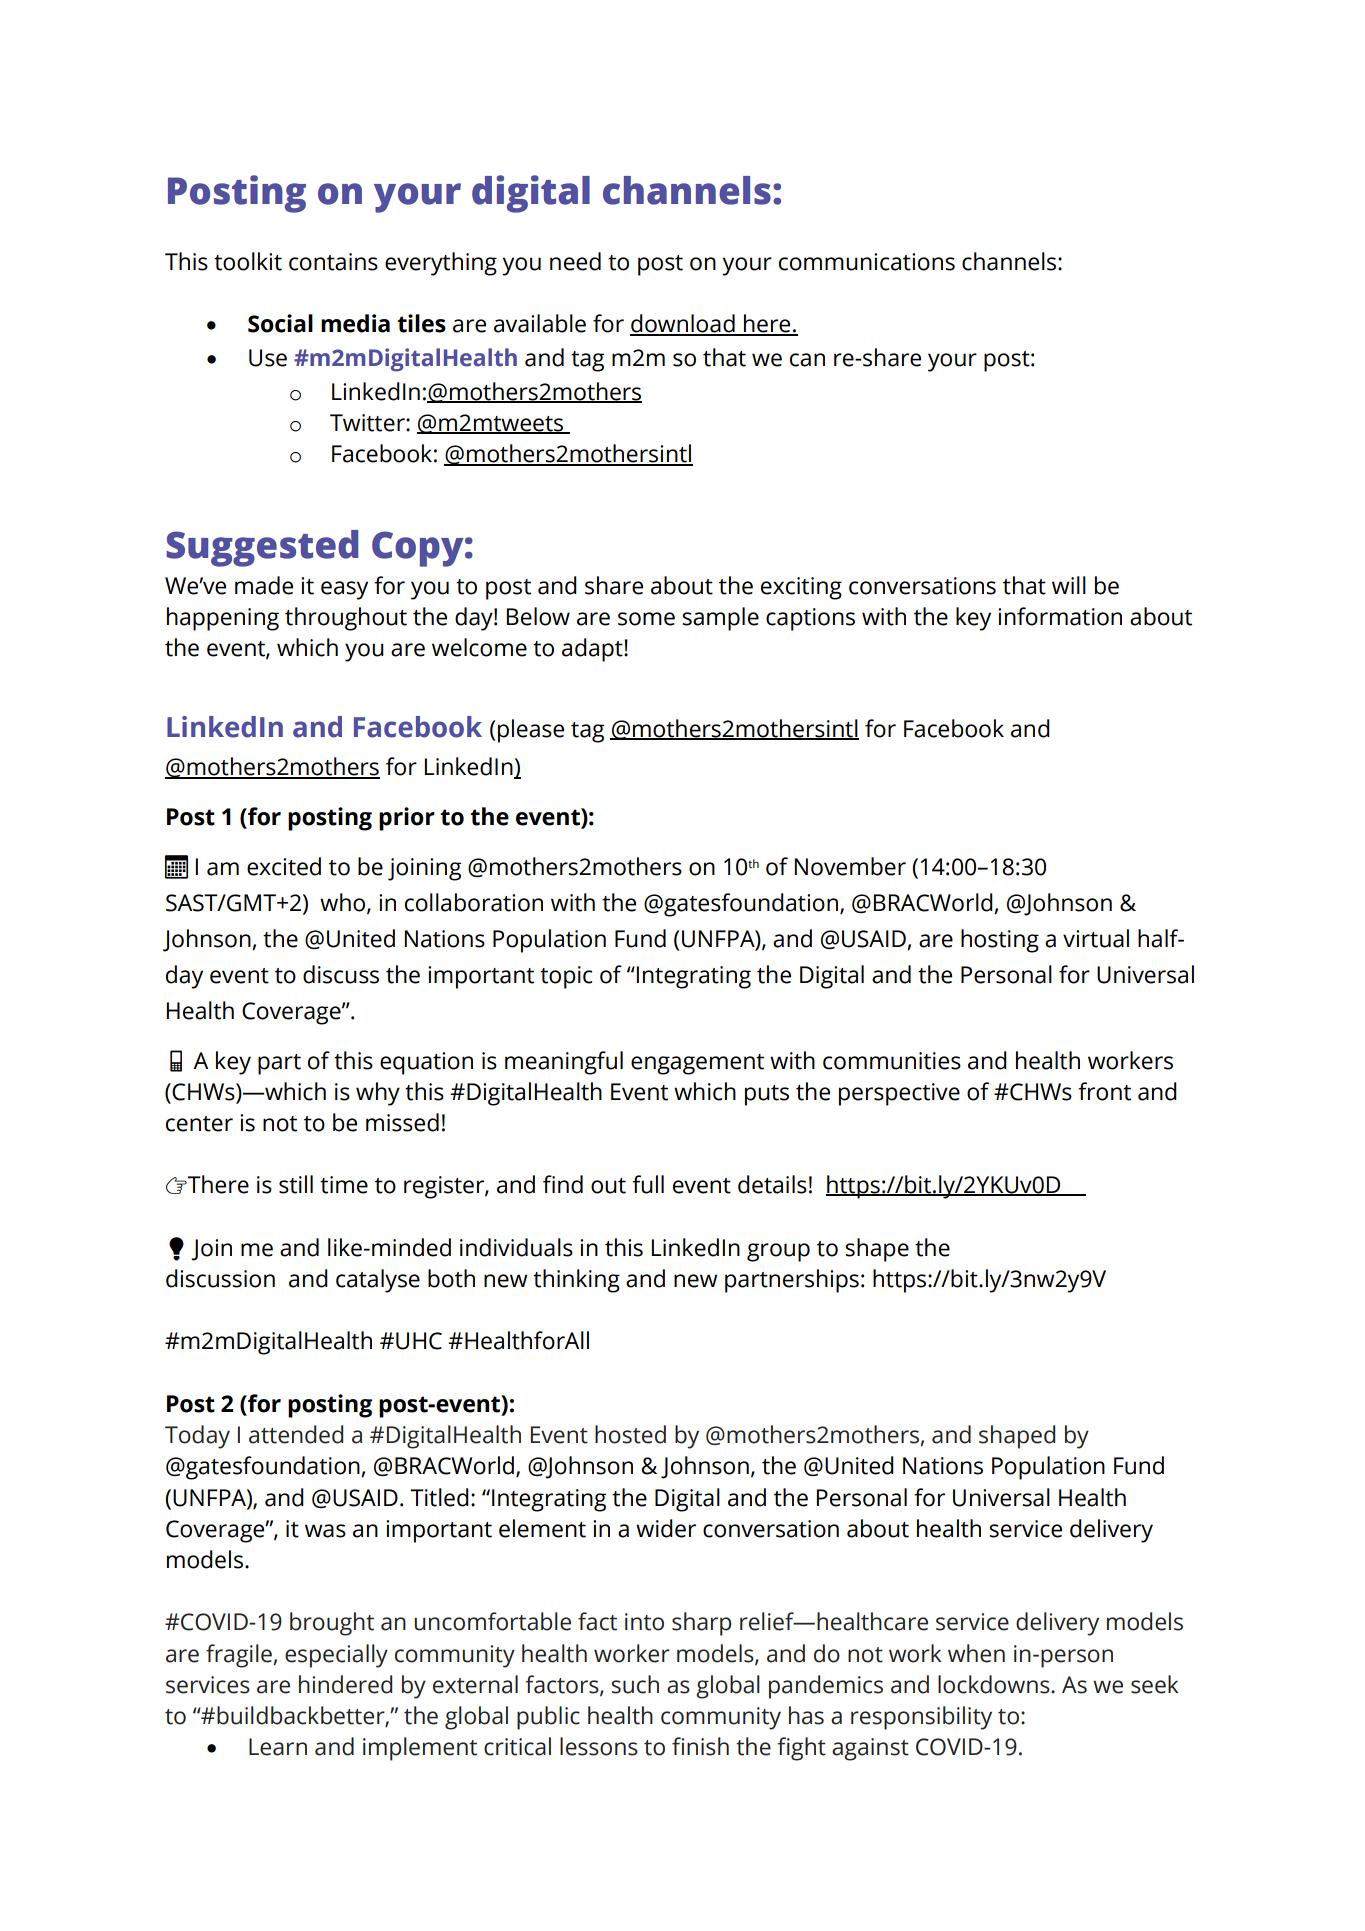  I want to click on Social, so click(280, 323).
